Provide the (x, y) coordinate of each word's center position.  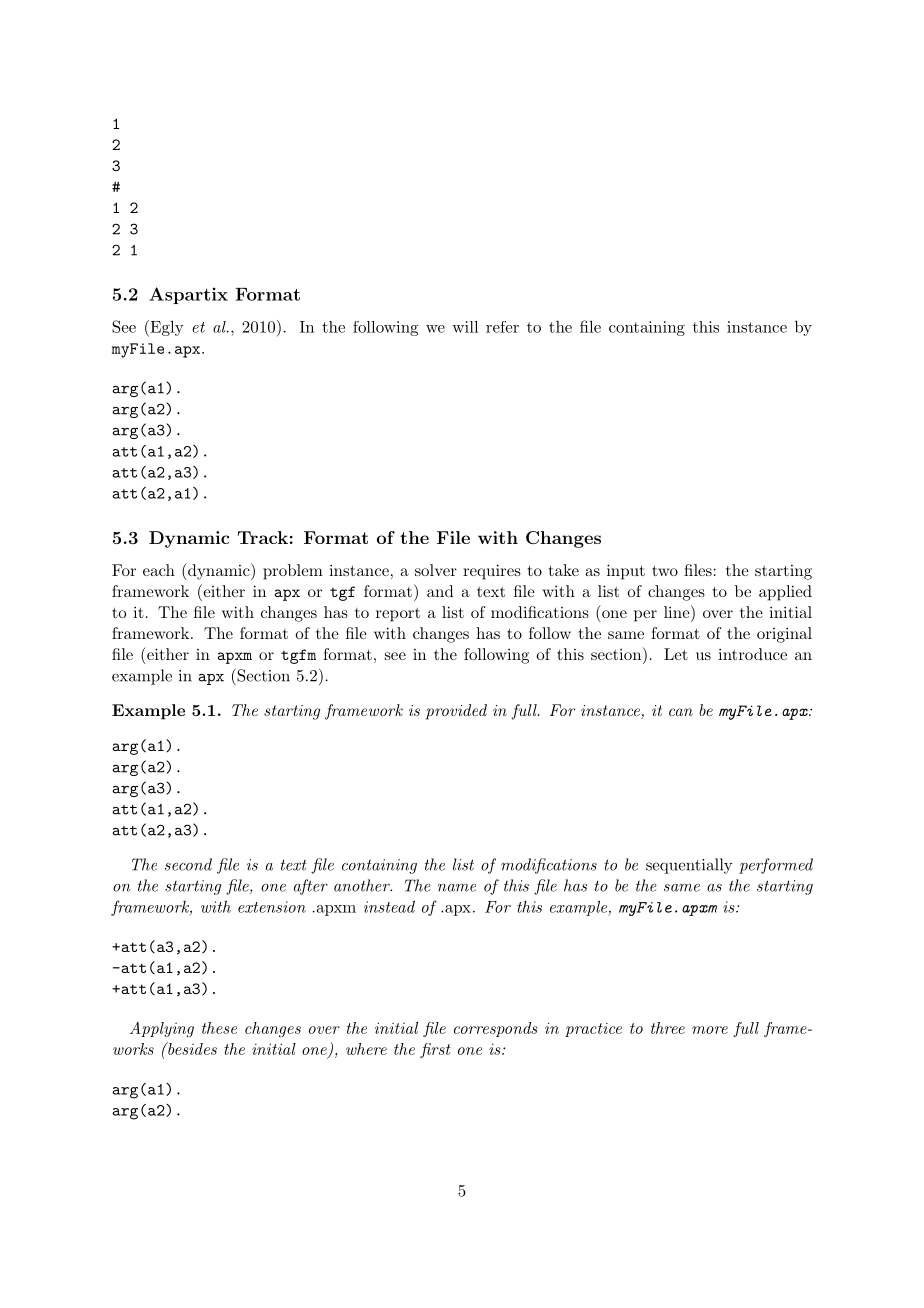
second (188, 864)
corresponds (496, 1029)
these (219, 1028)
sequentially (689, 866)
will (465, 327)
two (665, 570)
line (677, 612)
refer (502, 327)
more (710, 1030)
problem (293, 572)
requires (492, 572)
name (457, 888)
